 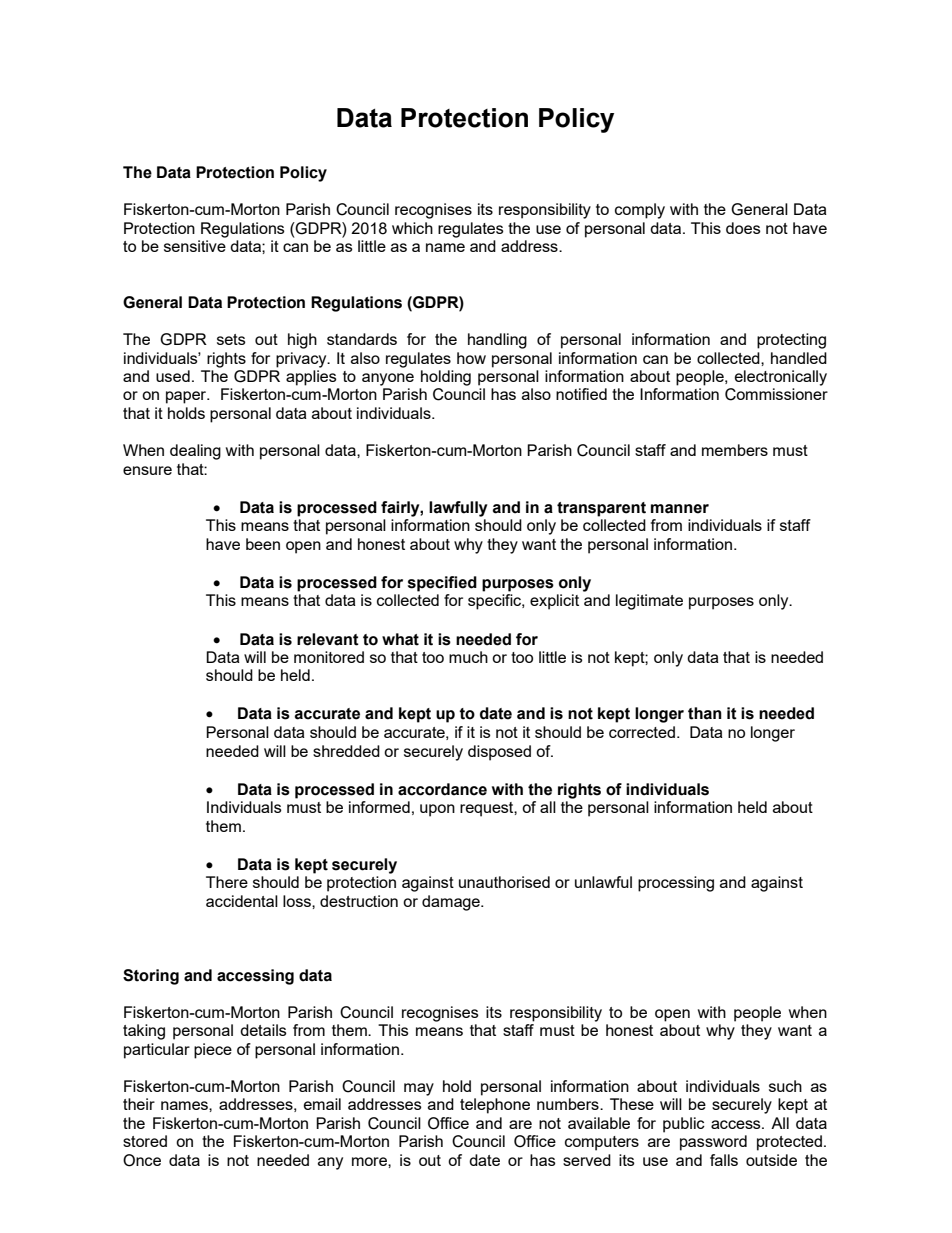 I want to click on does, so click(x=743, y=228).
